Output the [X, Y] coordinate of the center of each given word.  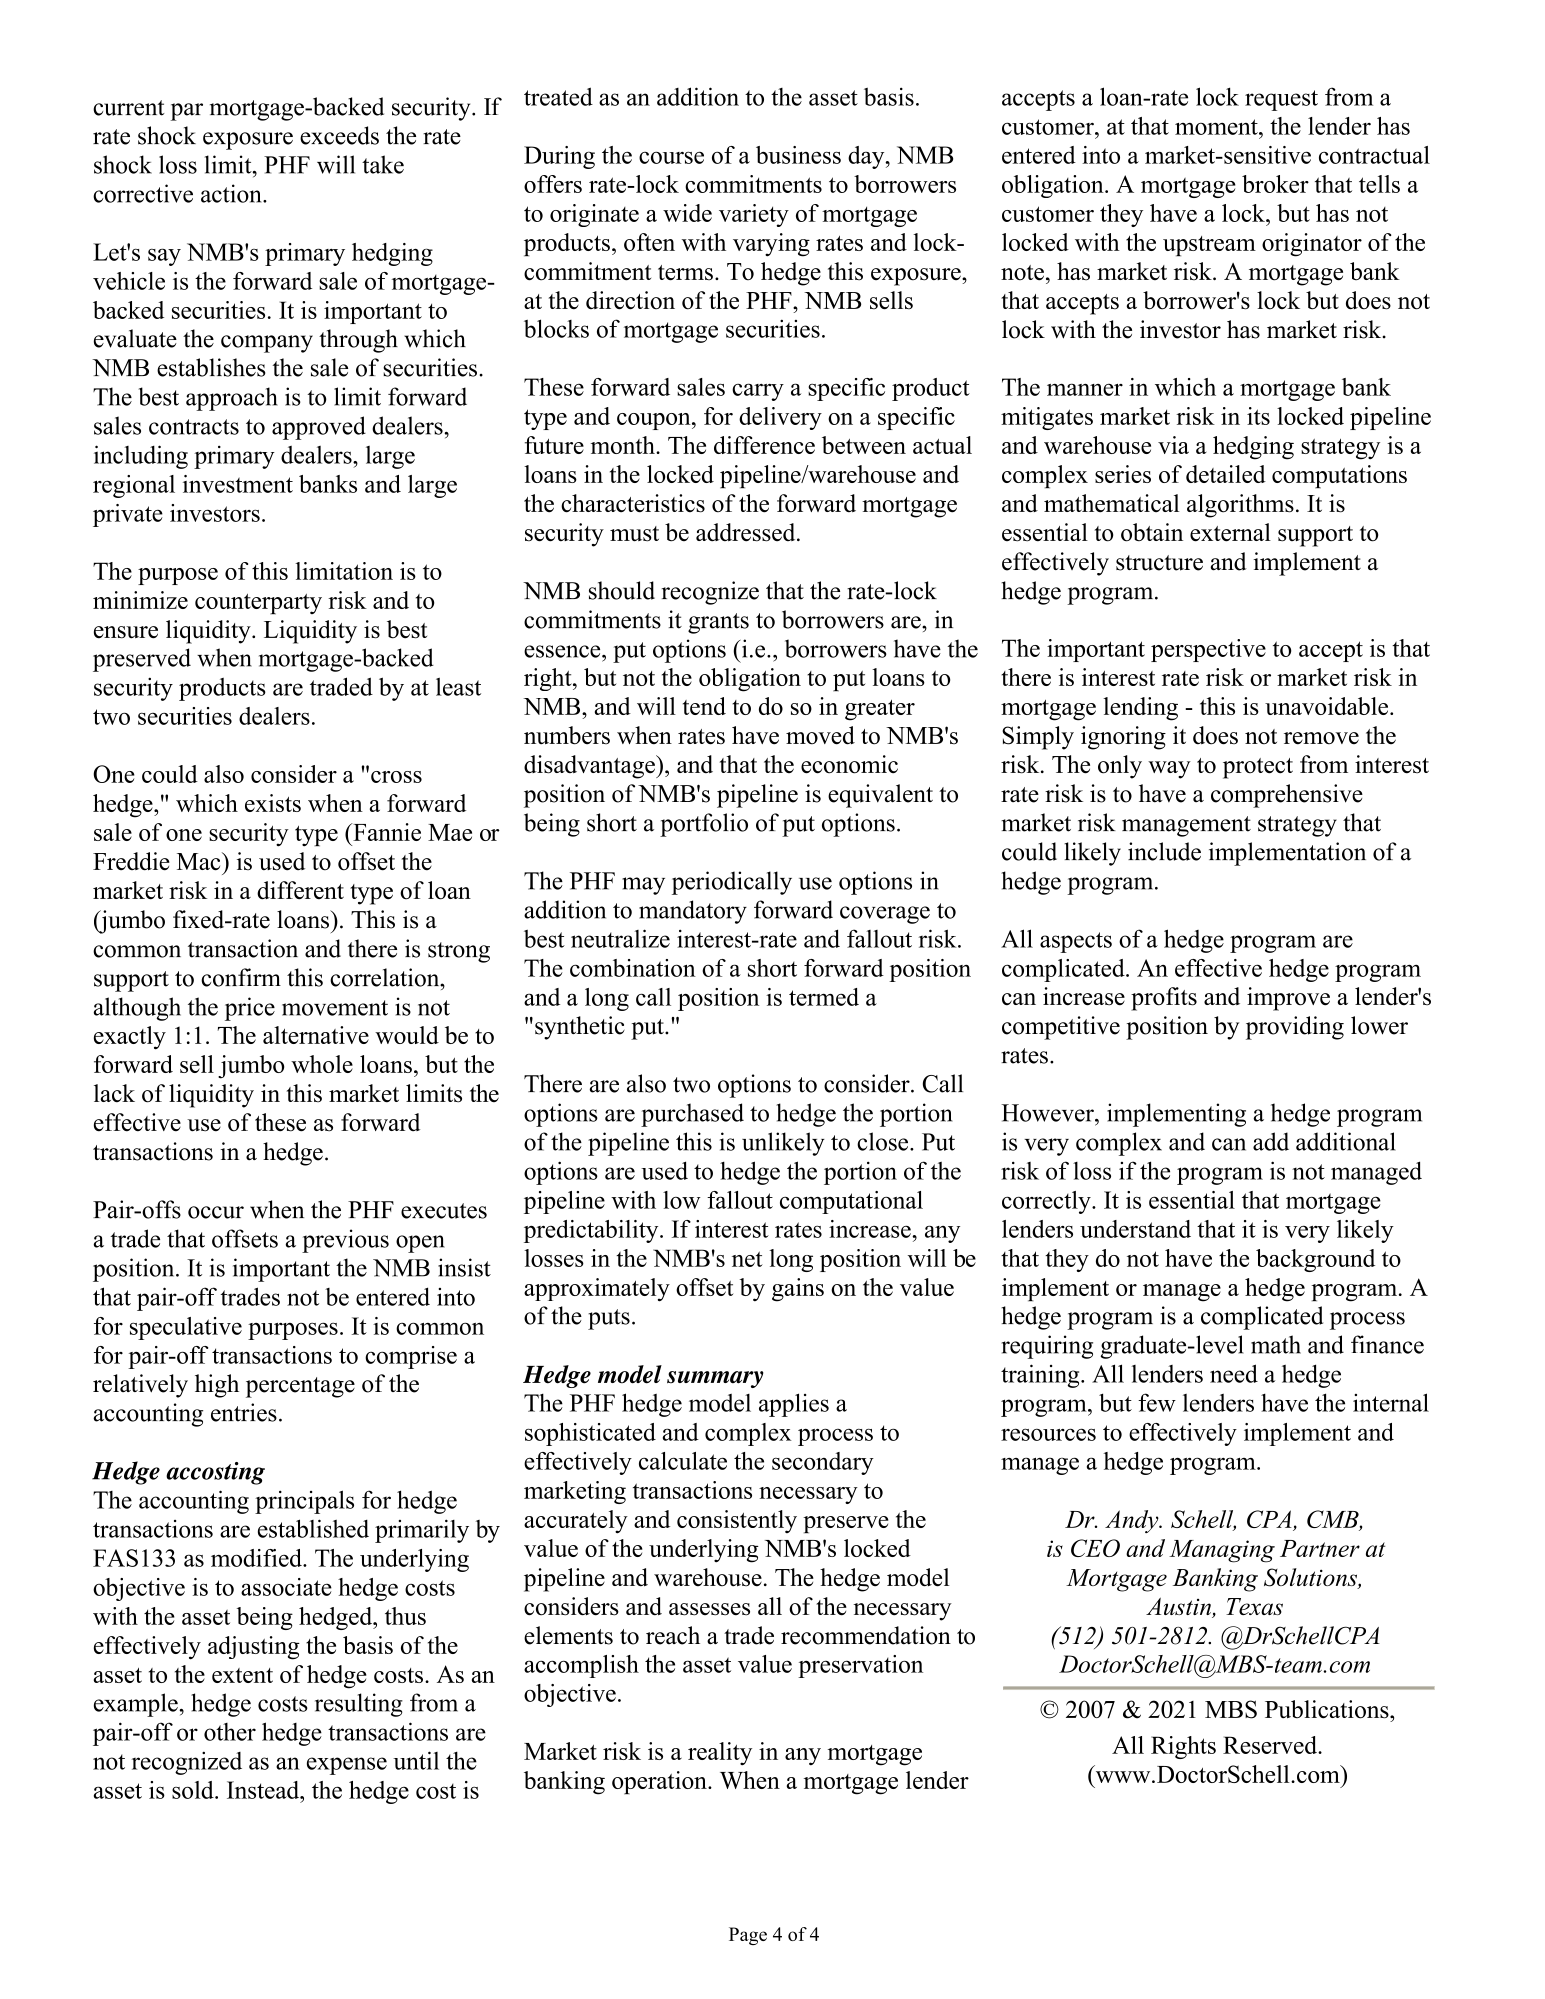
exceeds [339, 135]
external [1230, 532]
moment [1217, 127]
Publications [1328, 1709]
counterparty [258, 604]
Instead [264, 1790]
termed [824, 997]
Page [748, 1936]
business [798, 155]
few [1157, 1402]
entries [244, 1412]
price [250, 1009]
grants [718, 623]
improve [1288, 999]
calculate [683, 1461]
